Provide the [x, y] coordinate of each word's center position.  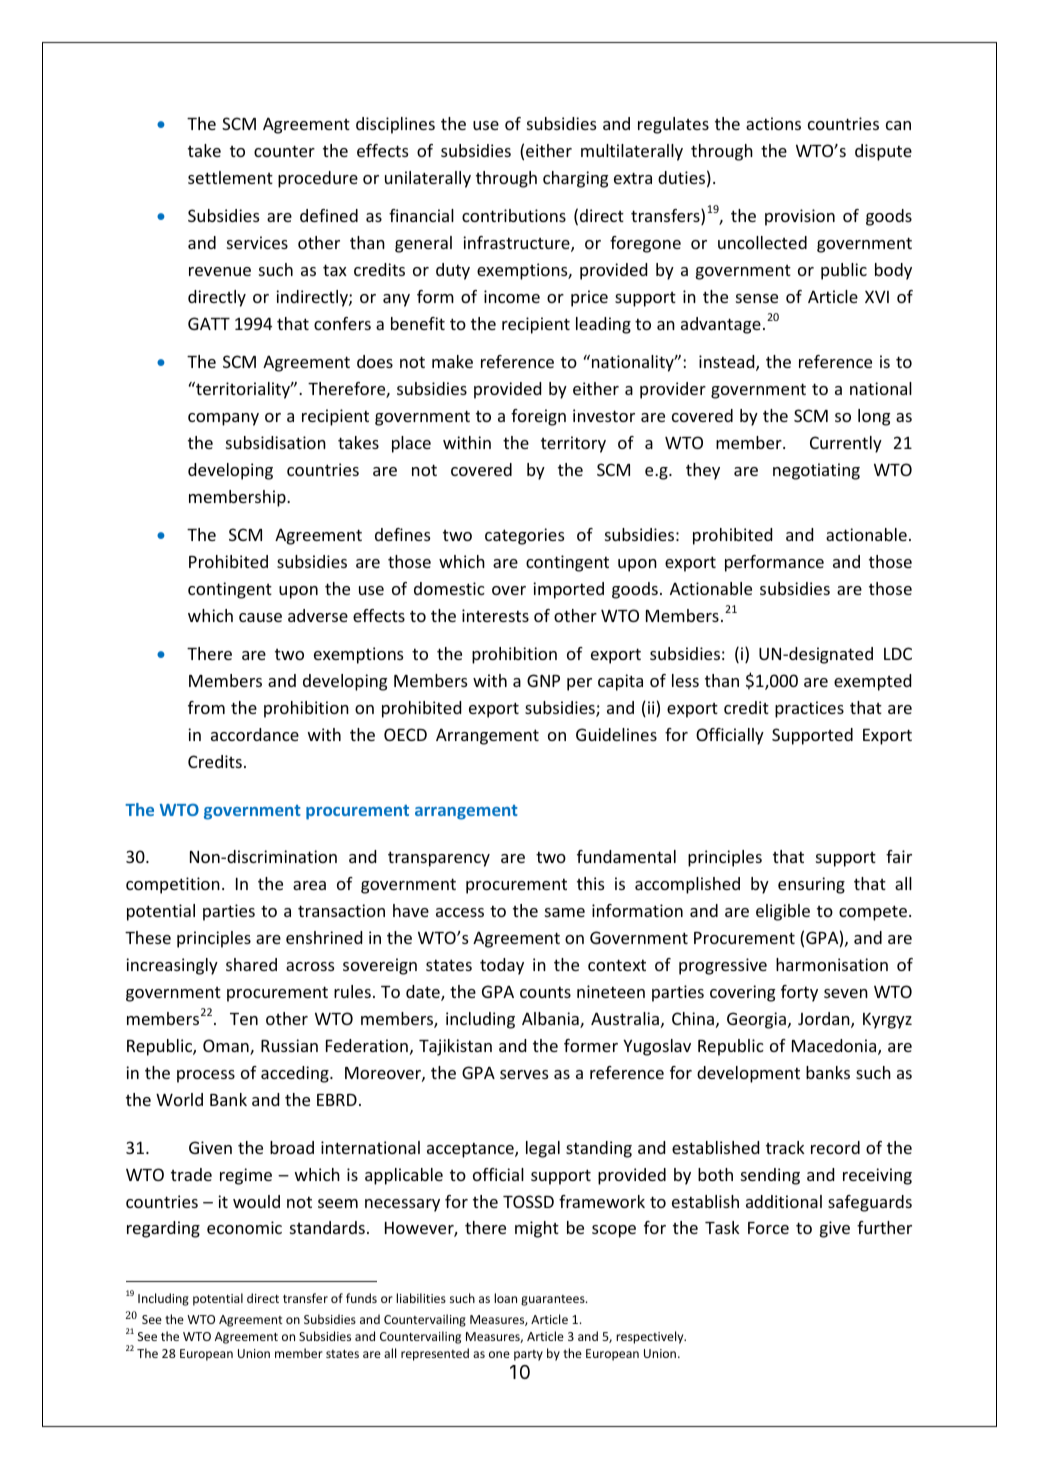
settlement [230, 177]
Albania [551, 1020]
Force [768, 1228]
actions [773, 123]
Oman [227, 1047]
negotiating [816, 471]
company [223, 419]
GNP [543, 680]
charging [575, 179]
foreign [538, 417]
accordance [255, 734]
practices [809, 709]
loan [505, 1298]
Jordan [825, 1020]
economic [244, 1227]
